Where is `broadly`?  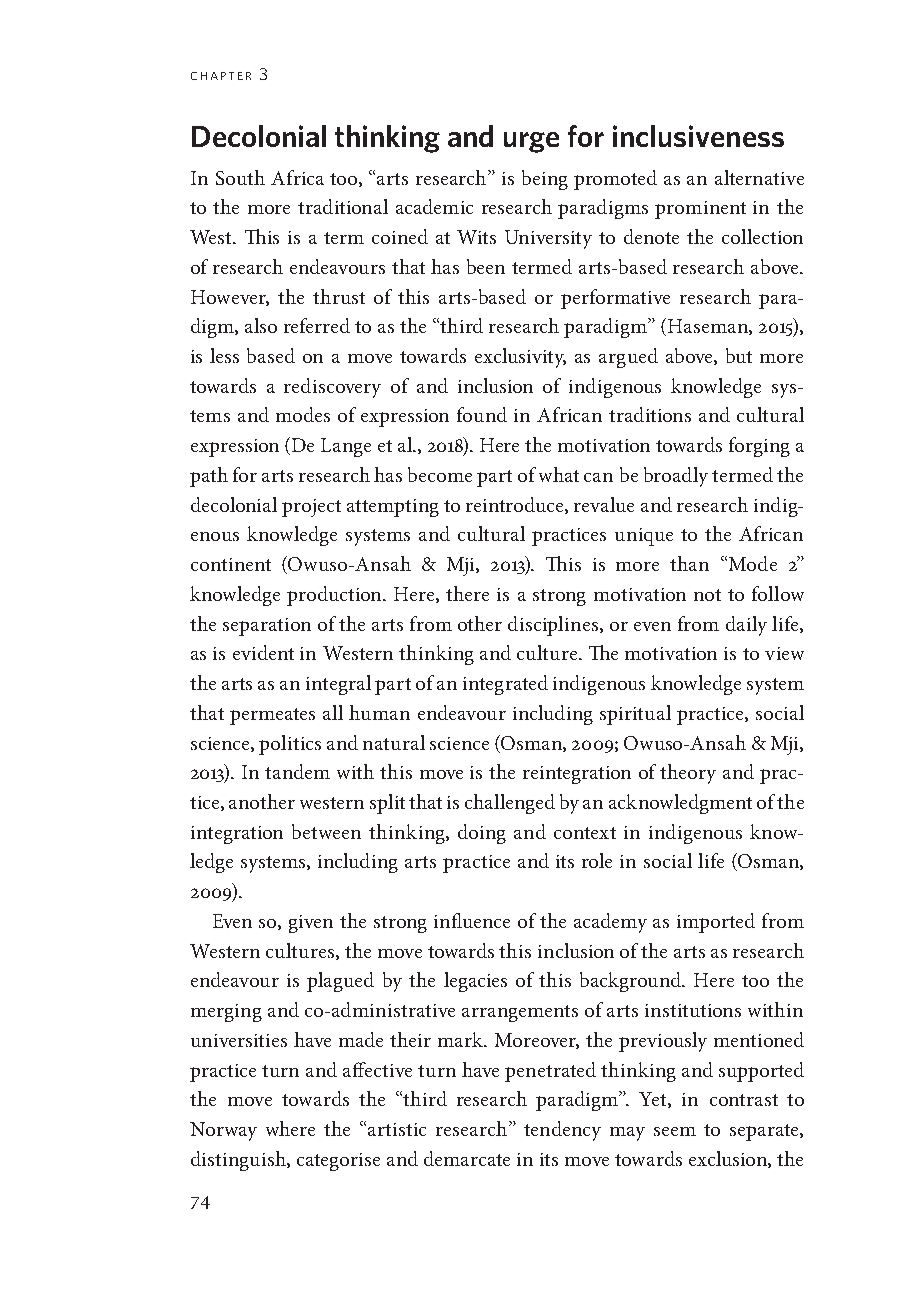
broadly is located at coordinates (676, 477).
